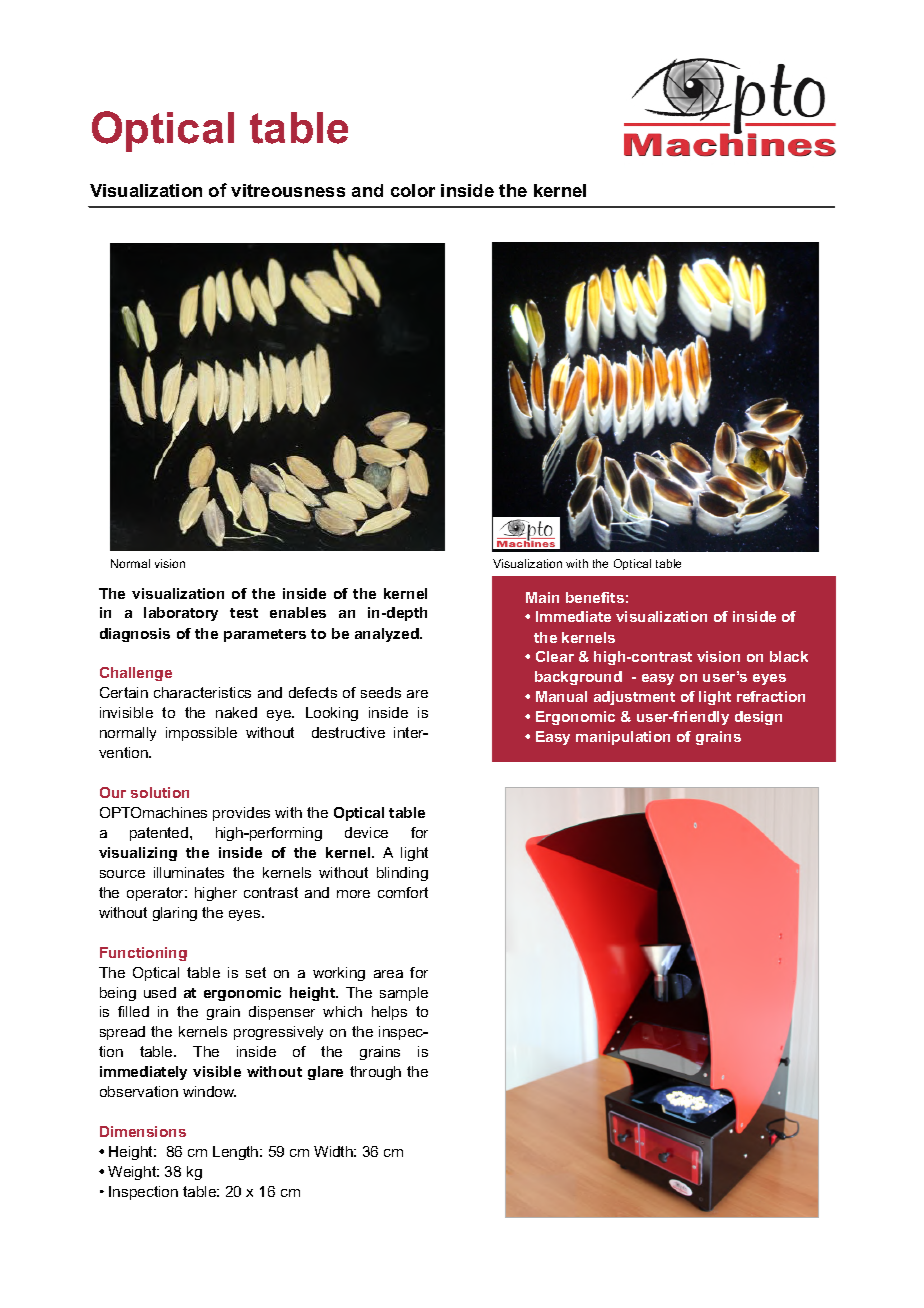 Image resolution: width=924 pixels, height=1308 pixels. Describe the element at coordinates (404, 994) in the image. I see `sample` at that location.
